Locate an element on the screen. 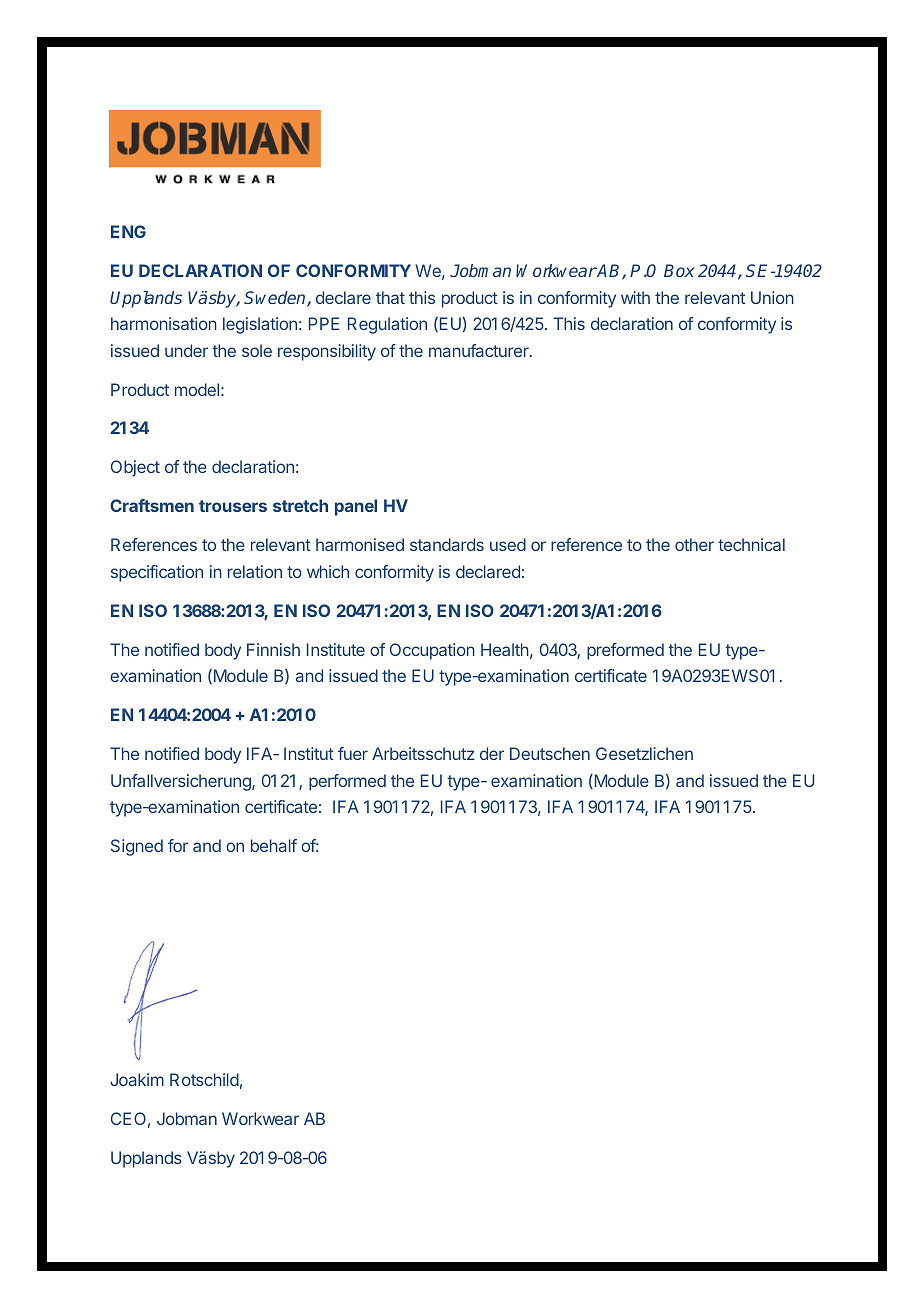  Deutschen is located at coordinates (550, 753).
